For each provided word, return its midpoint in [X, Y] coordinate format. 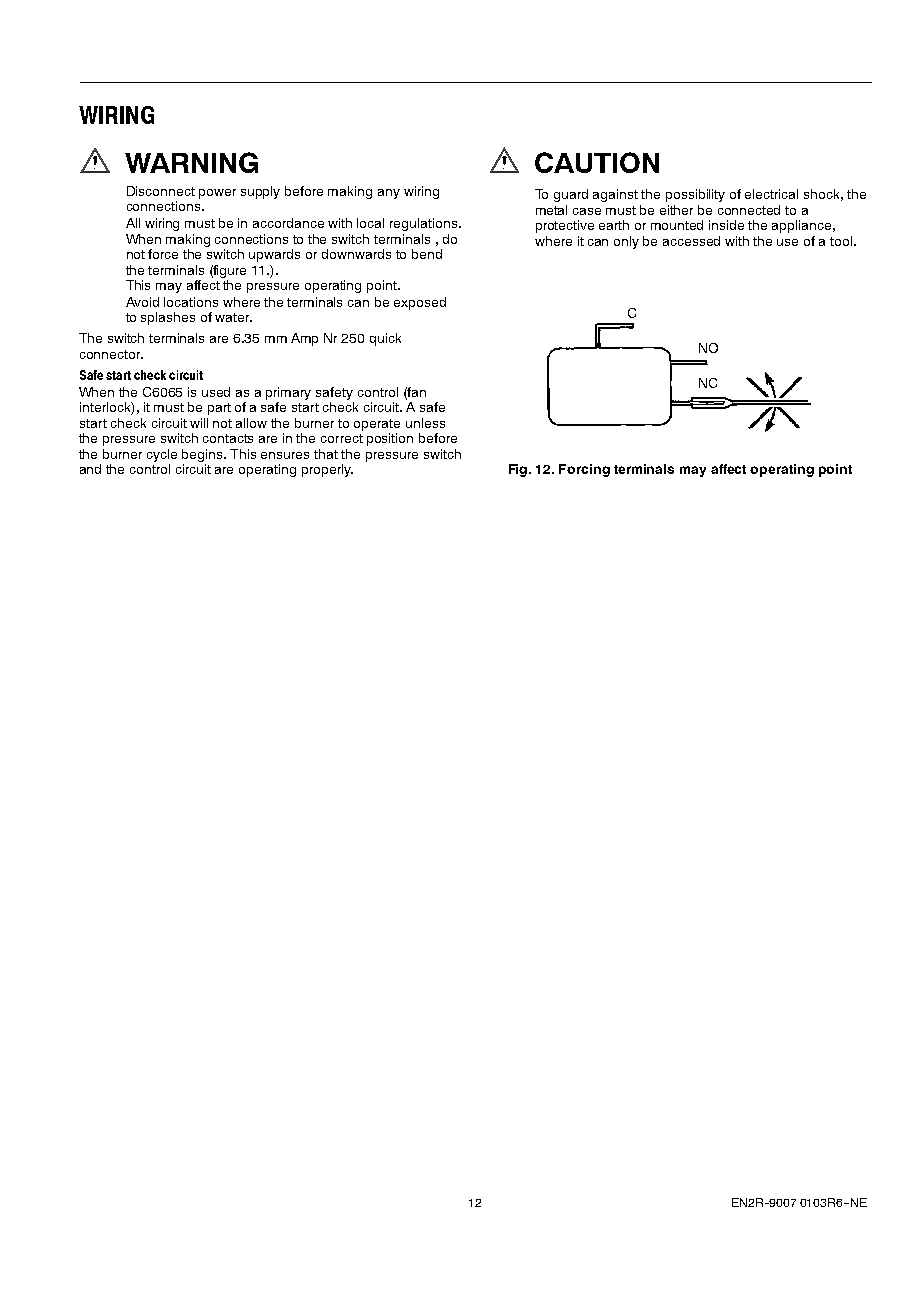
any [389, 194]
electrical [771, 194]
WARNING [191, 162]
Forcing [584, 470]
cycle [162, 455]
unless [425, 423]
